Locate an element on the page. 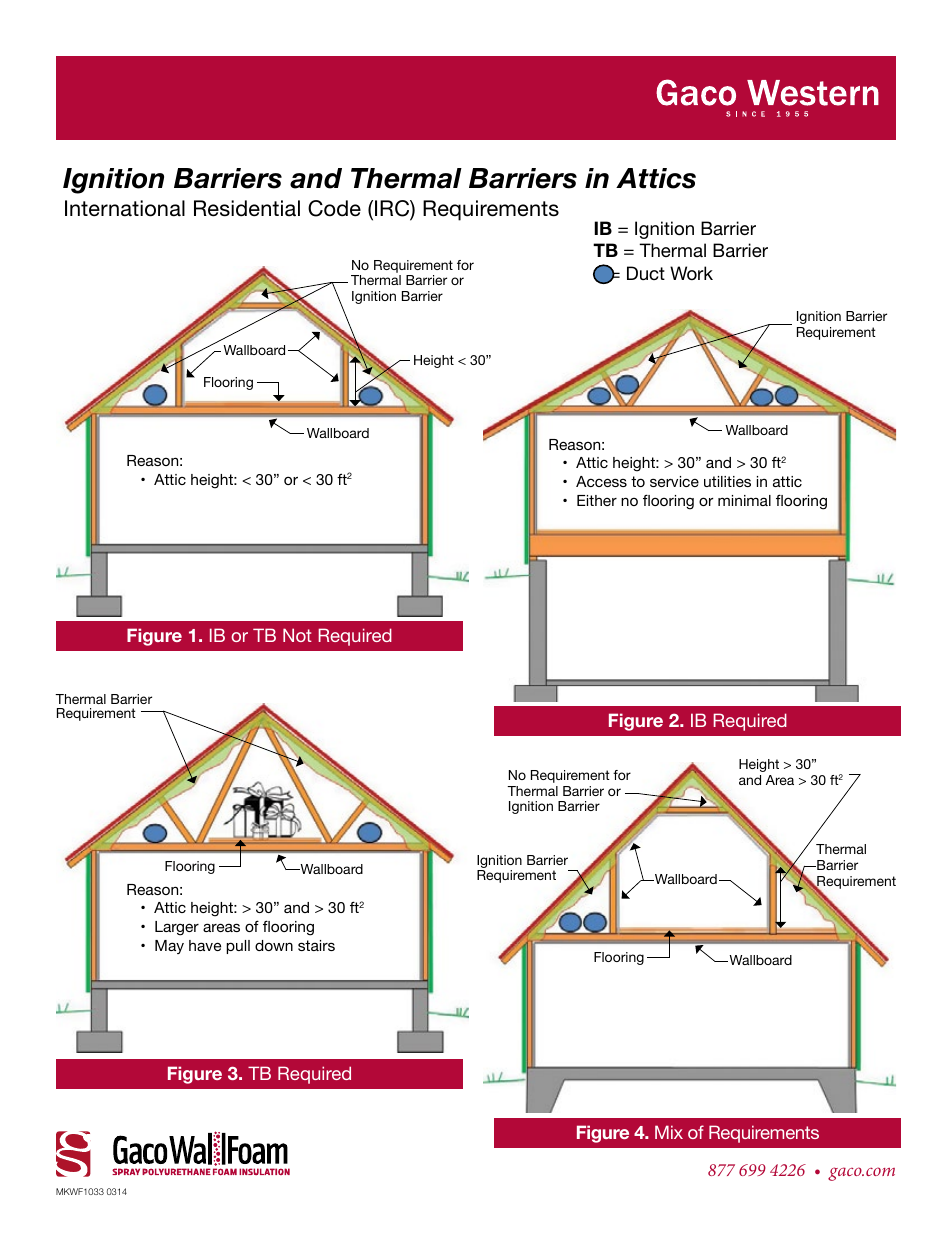  Work is located at coordinates (691, 273).
